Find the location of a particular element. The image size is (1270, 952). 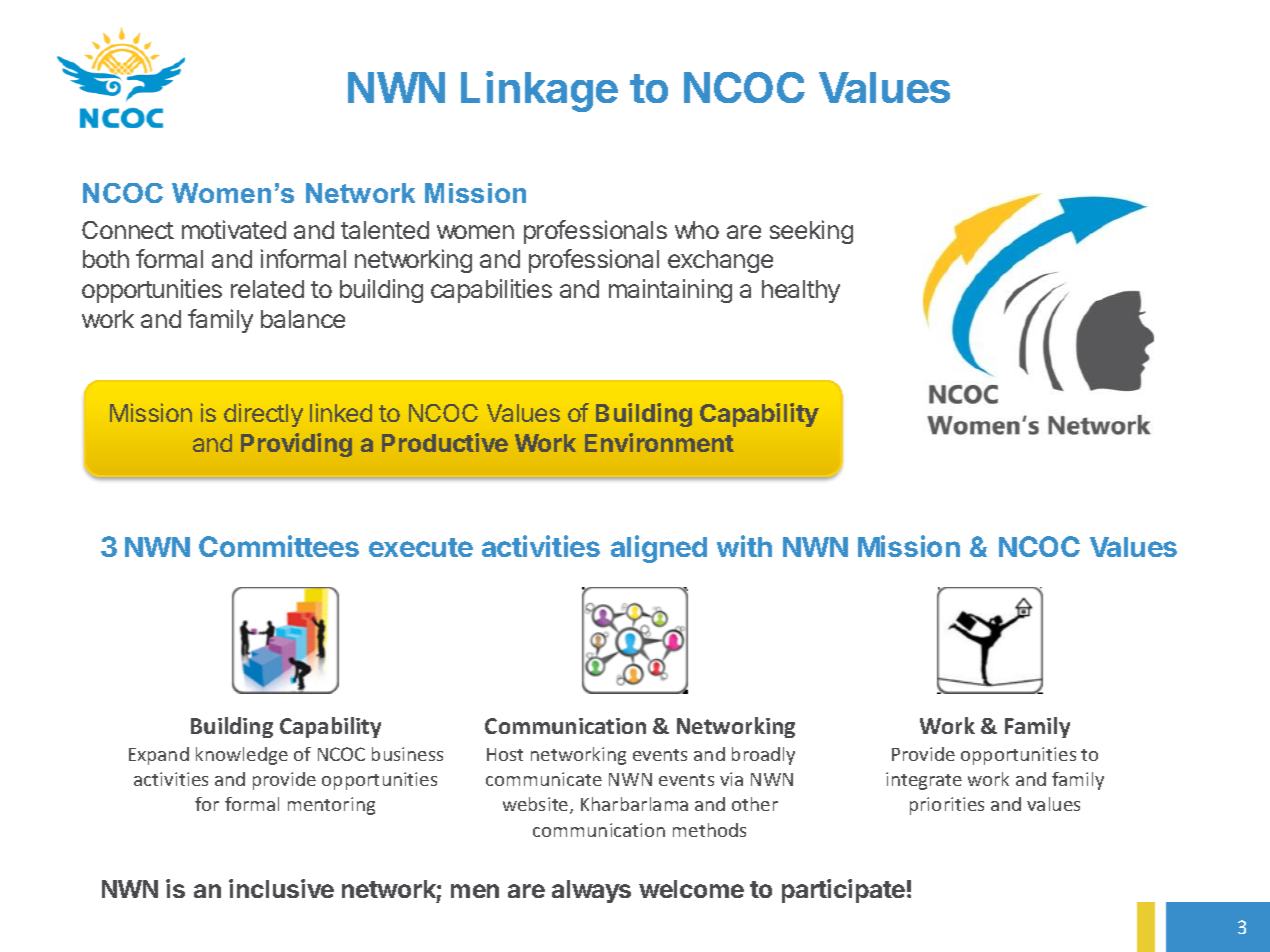

inclusive is located at coordinates (281, 888).
